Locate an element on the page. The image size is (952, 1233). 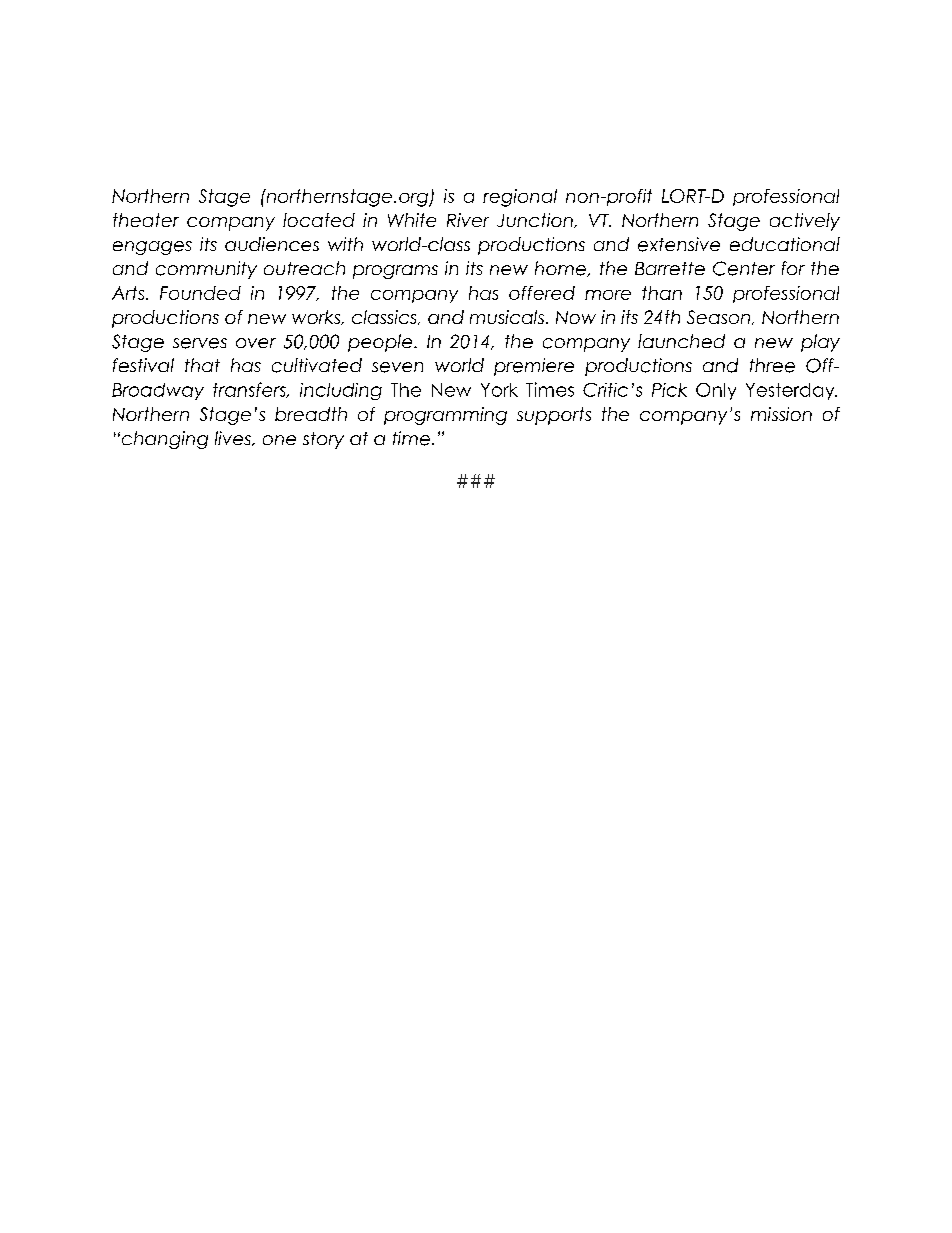
lives is located at coordinates (234, 438).
